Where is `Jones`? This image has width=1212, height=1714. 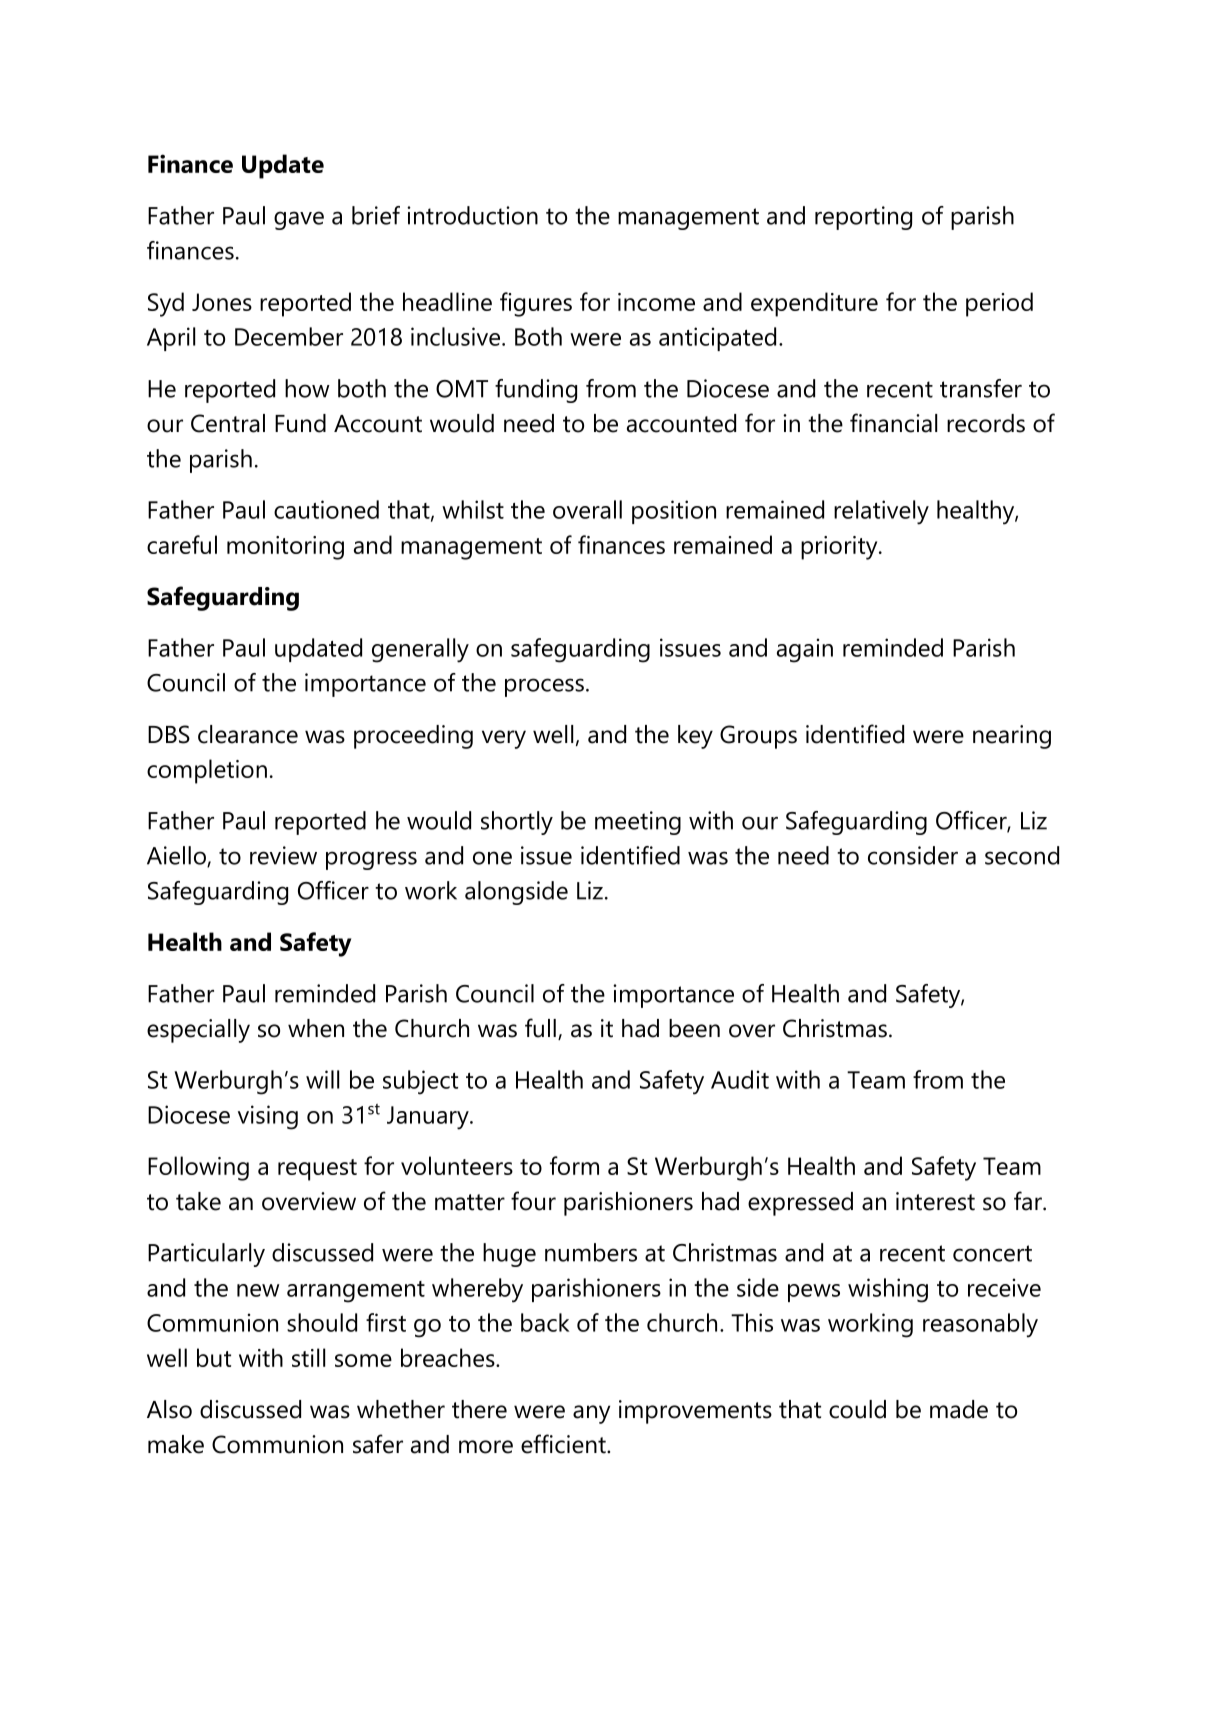
Jones is located at coordinates (222, 302).
